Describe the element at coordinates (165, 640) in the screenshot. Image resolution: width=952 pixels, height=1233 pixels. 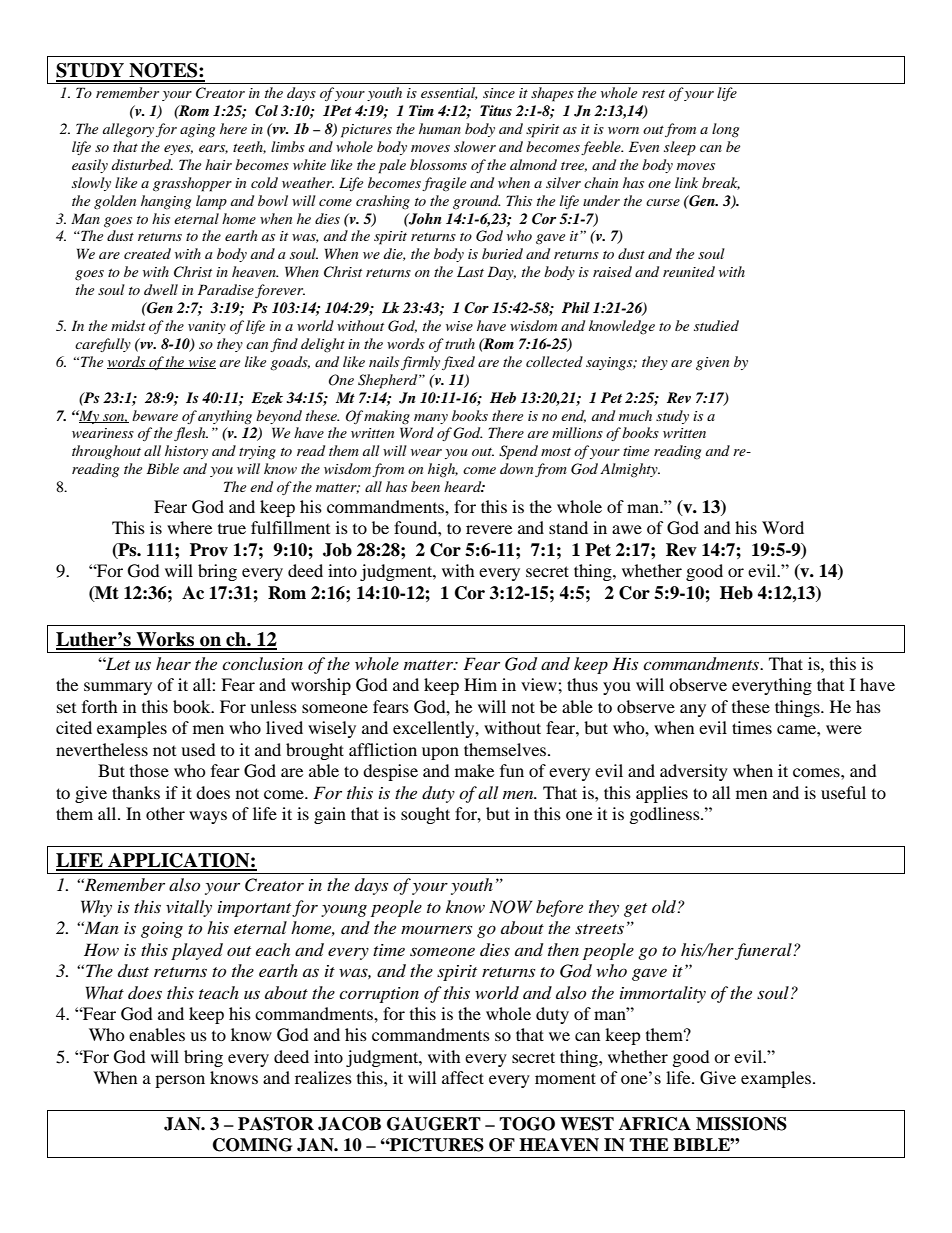
I see `Works` at that location.
